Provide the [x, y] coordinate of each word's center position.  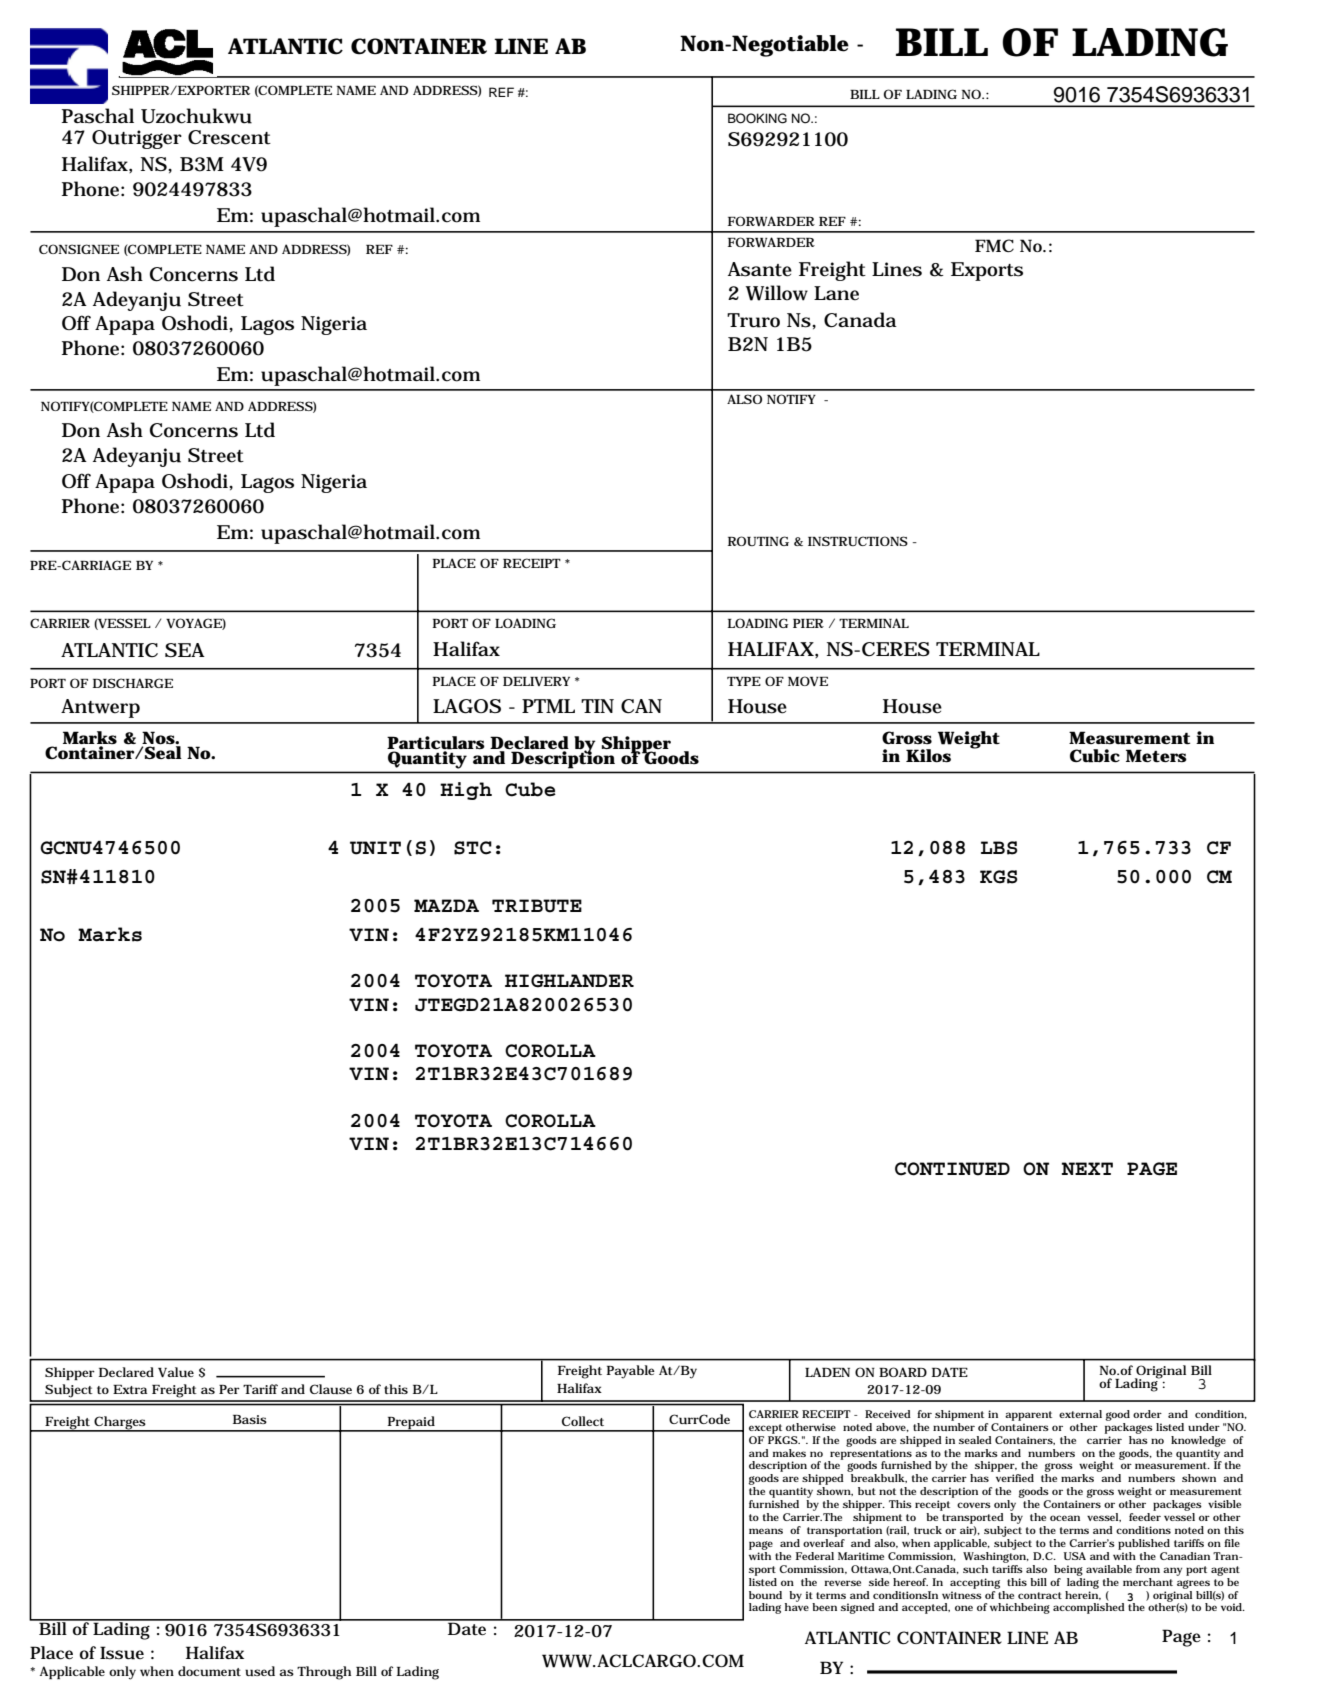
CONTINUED [952, 1169]
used [260, 1671]
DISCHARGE [133, 683]
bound [765, 1595]
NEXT [1087, 1168]
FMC [994, 245]
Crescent [229, 137]
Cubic [1095, 756]
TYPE [744, 681]
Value [176, 1372]
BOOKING [757, 118]
